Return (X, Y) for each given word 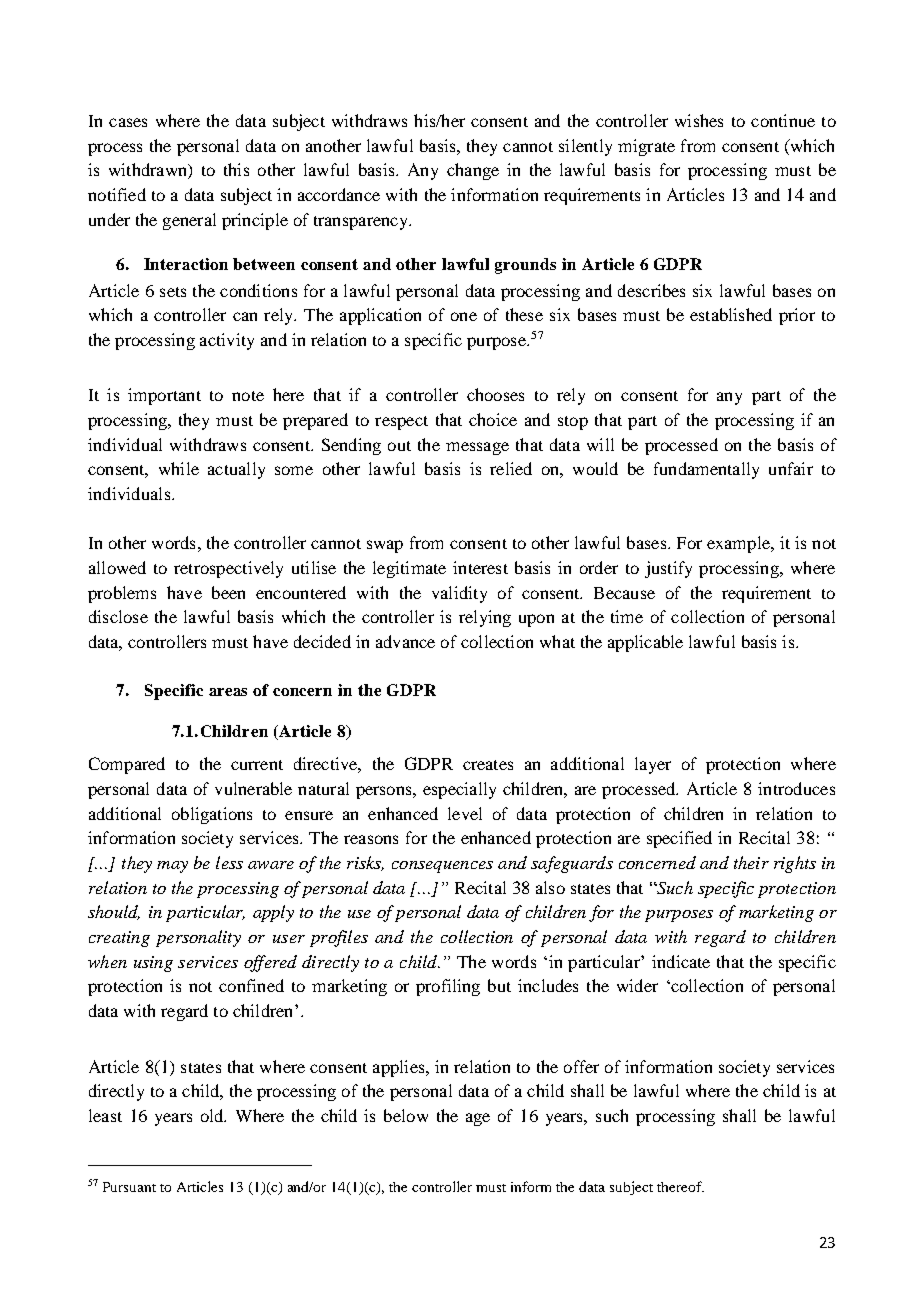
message (477, 448)
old (213, 1115)
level (465, 813)
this (236, 169)
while (179, 468)
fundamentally (706, 470)
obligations (212, 815)
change (473, 171)
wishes (699, 120)
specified (679, 839)
